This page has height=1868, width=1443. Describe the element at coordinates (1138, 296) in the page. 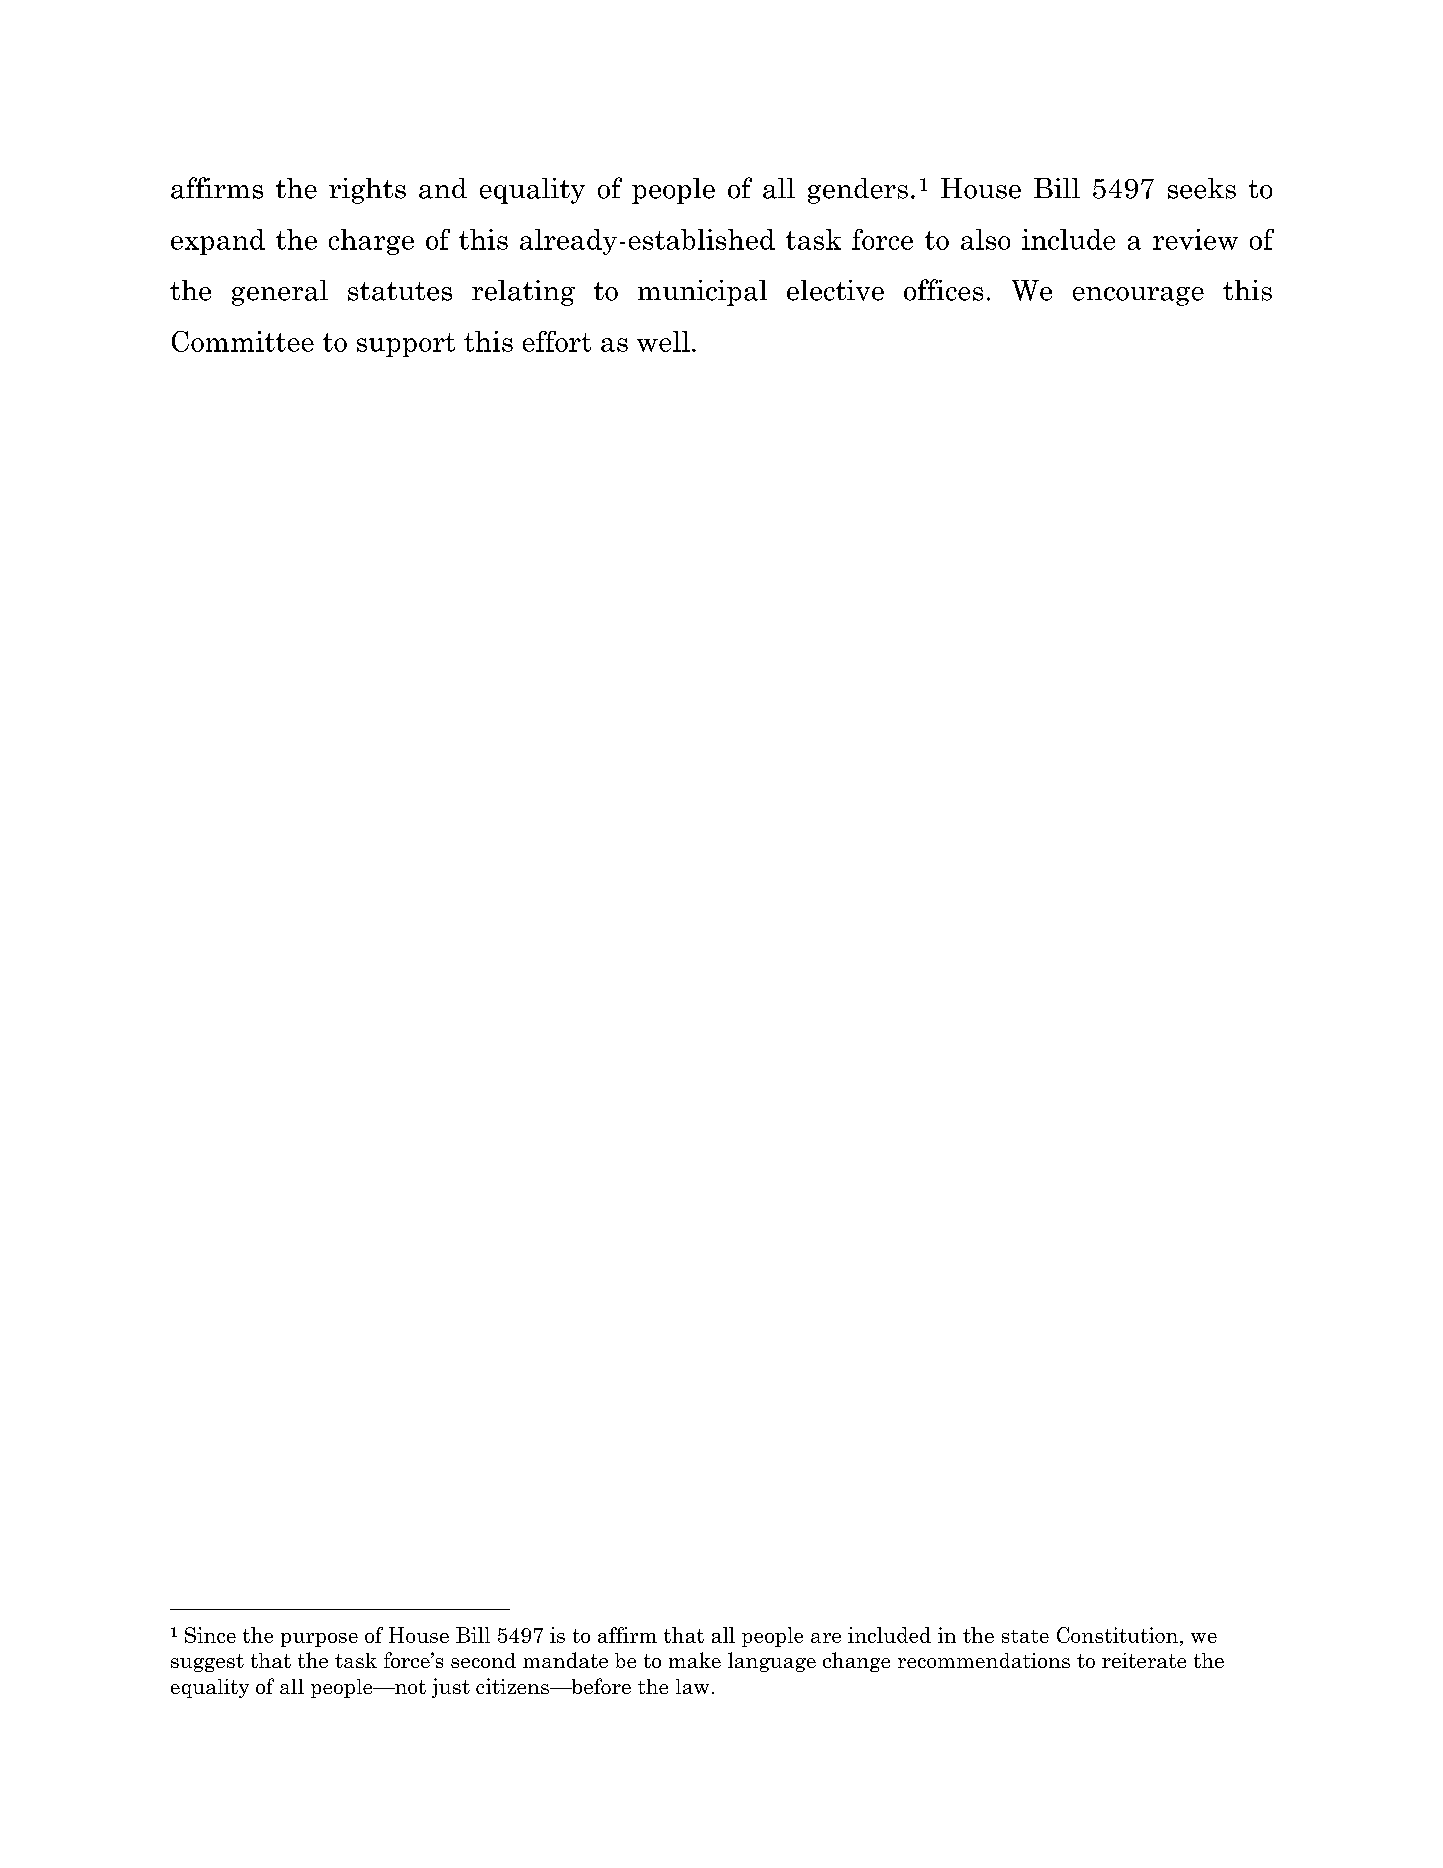

I see `encourage` at that location.
